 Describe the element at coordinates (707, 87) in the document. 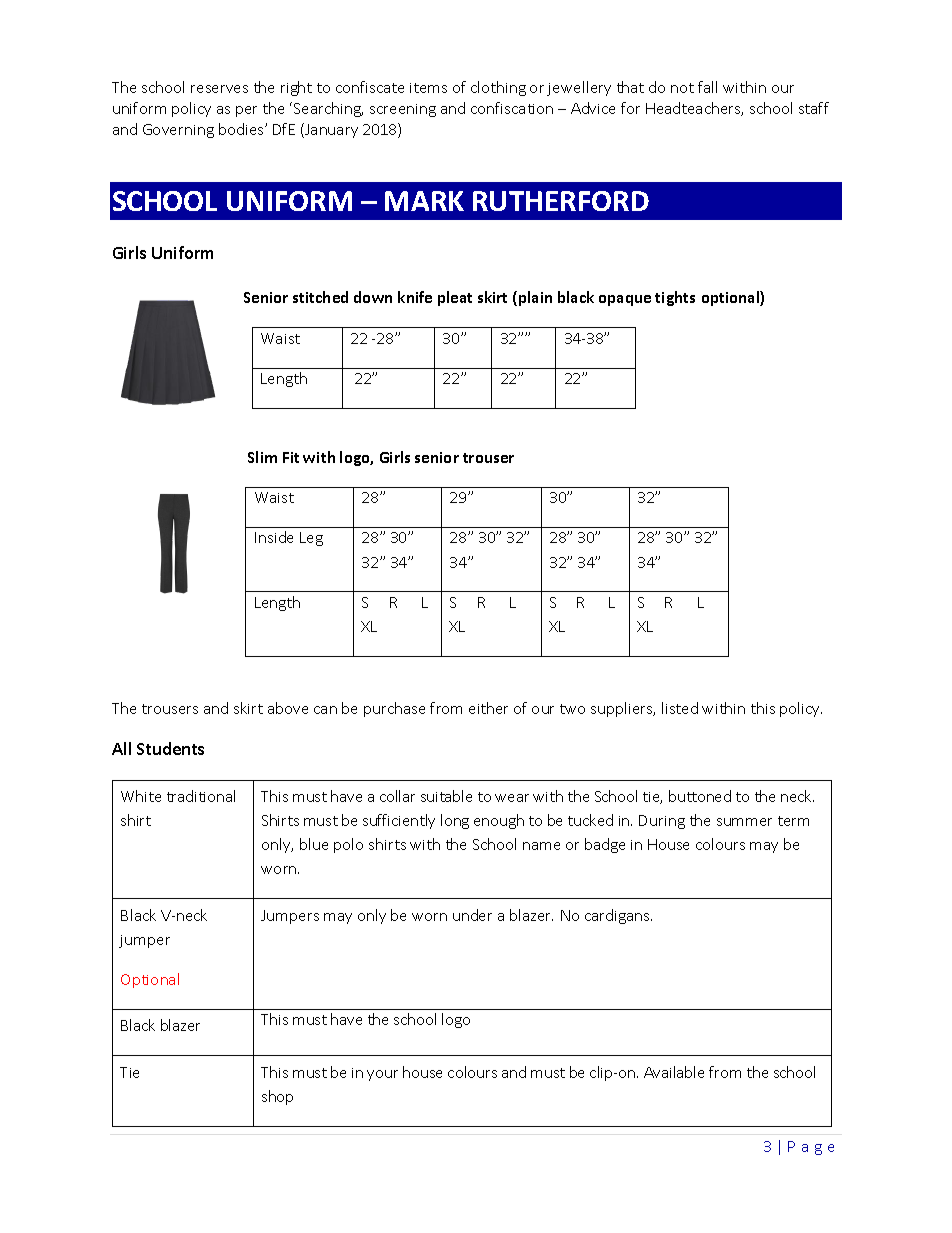

I see `fall` at that location.
